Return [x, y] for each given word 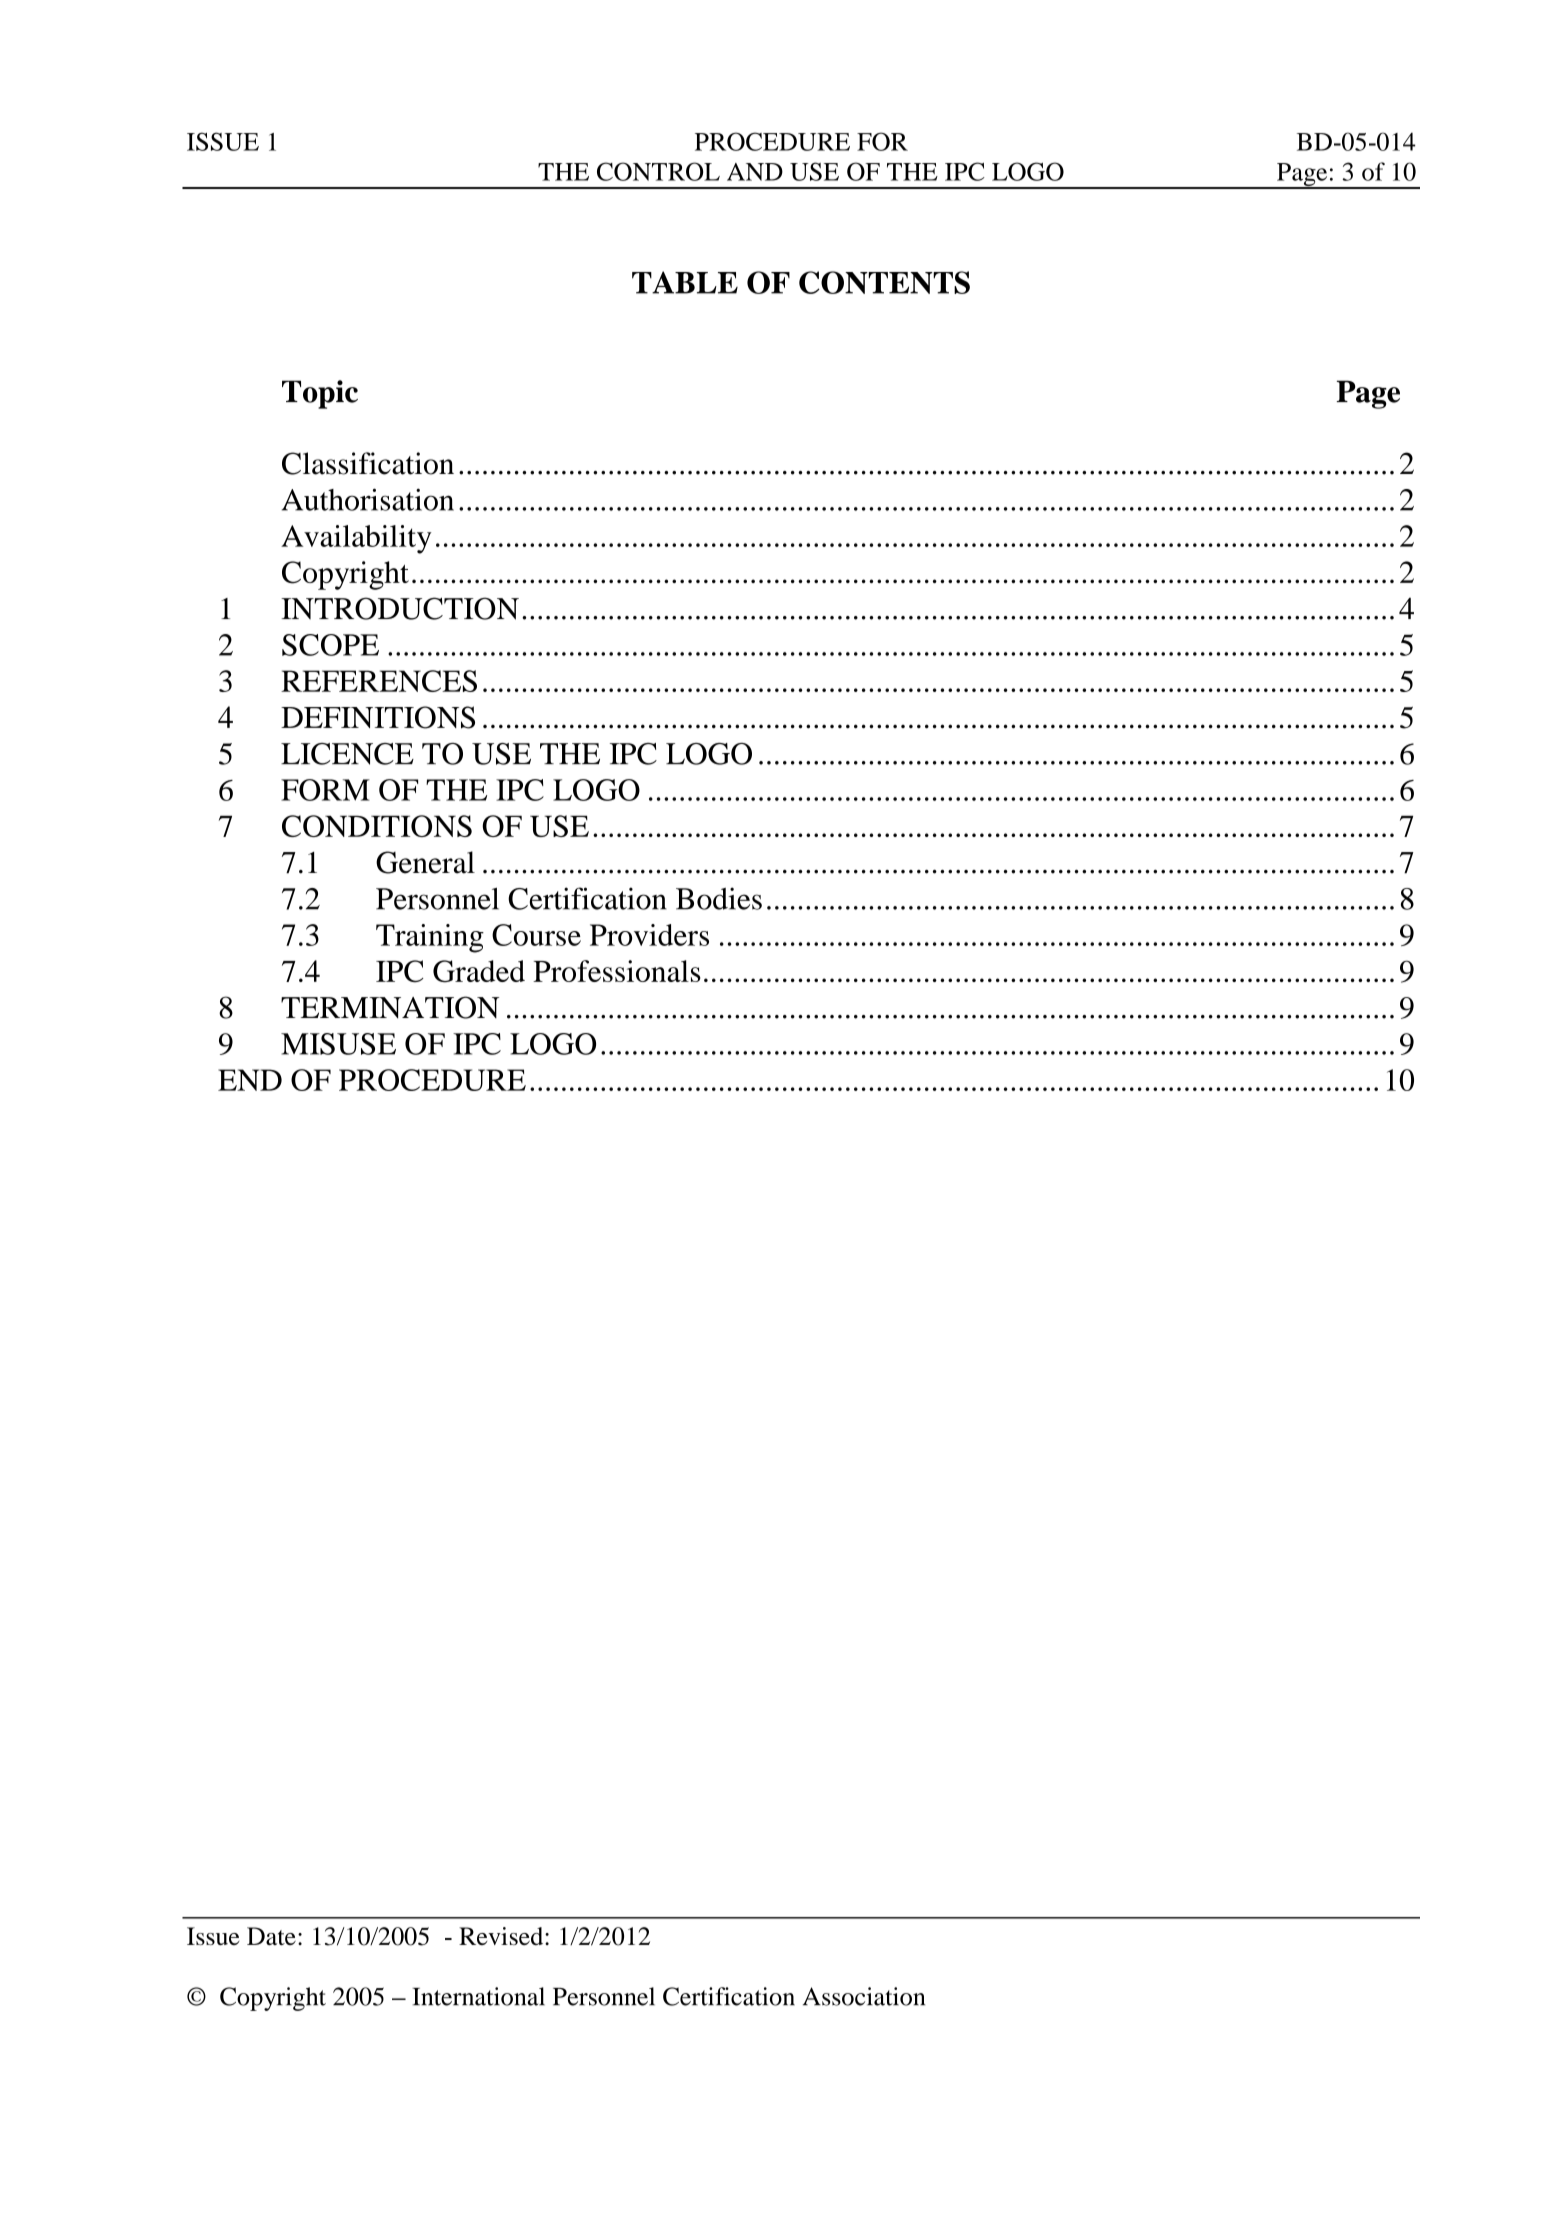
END [250, 1080]
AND [755, 172]
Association [864, 1996]
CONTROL [658, 171]
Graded [479, 971]
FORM [325, 790]
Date [271, 1936]
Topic [320, 394]
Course [536, 935]
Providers [649, 935]
